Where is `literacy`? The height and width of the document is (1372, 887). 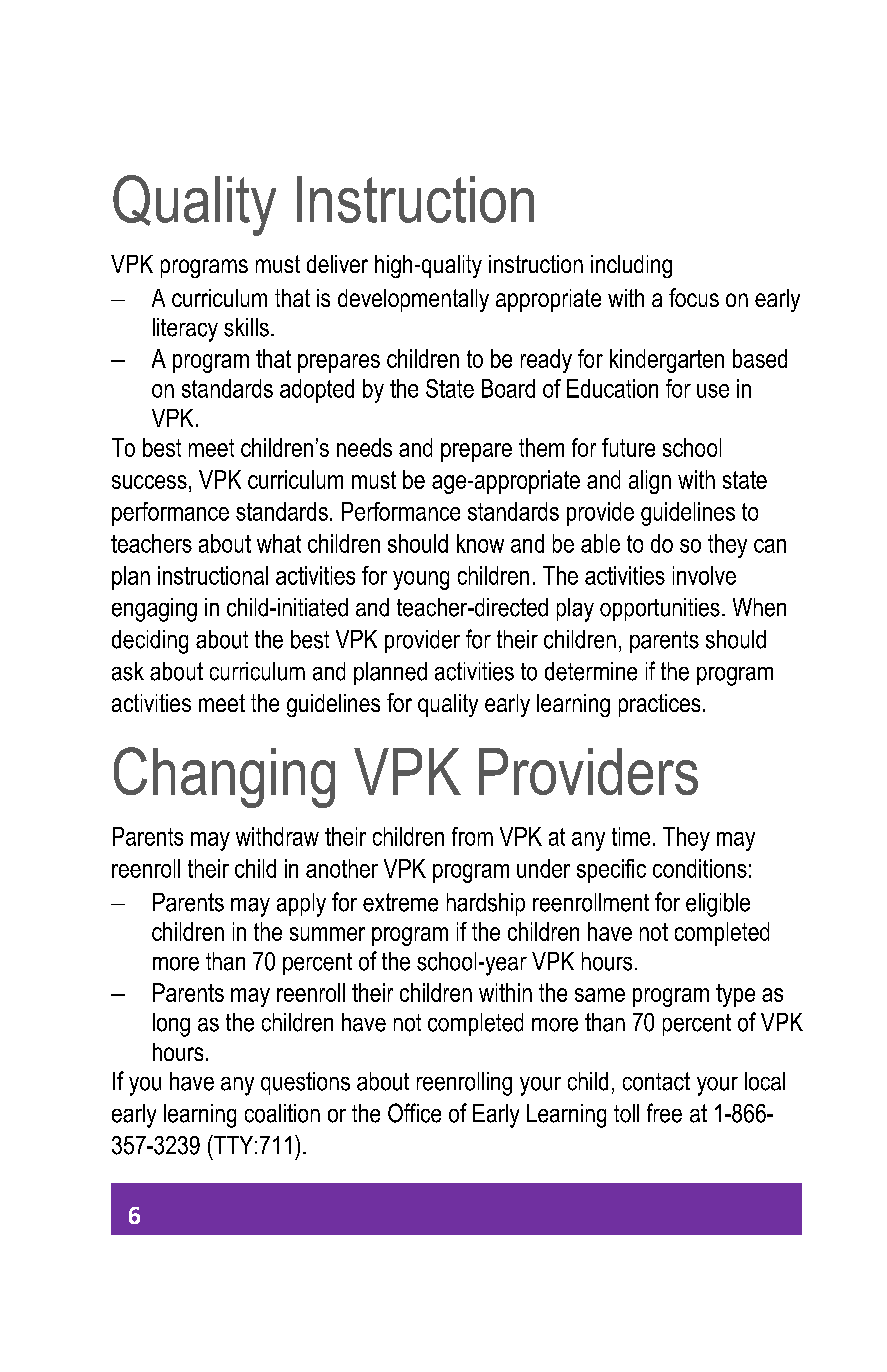
literacy is located at coordinates (185, 330).
